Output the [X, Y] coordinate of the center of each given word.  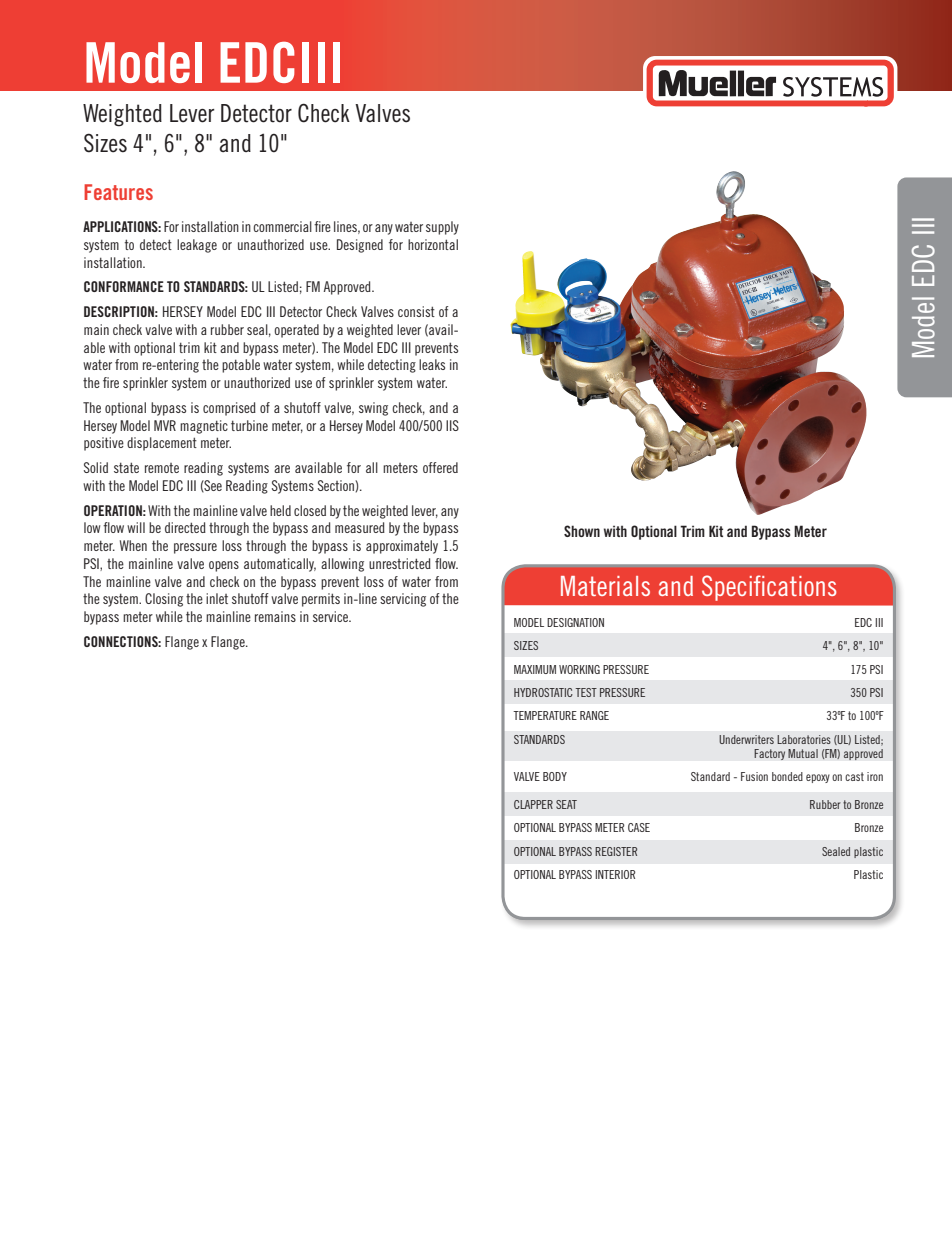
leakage [197, 246]
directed [185, 527]
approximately [402, 547]
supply [442, 228]
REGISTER [616, 851]
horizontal [433, 244]
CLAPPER [533, 804]
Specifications [769, 588]
